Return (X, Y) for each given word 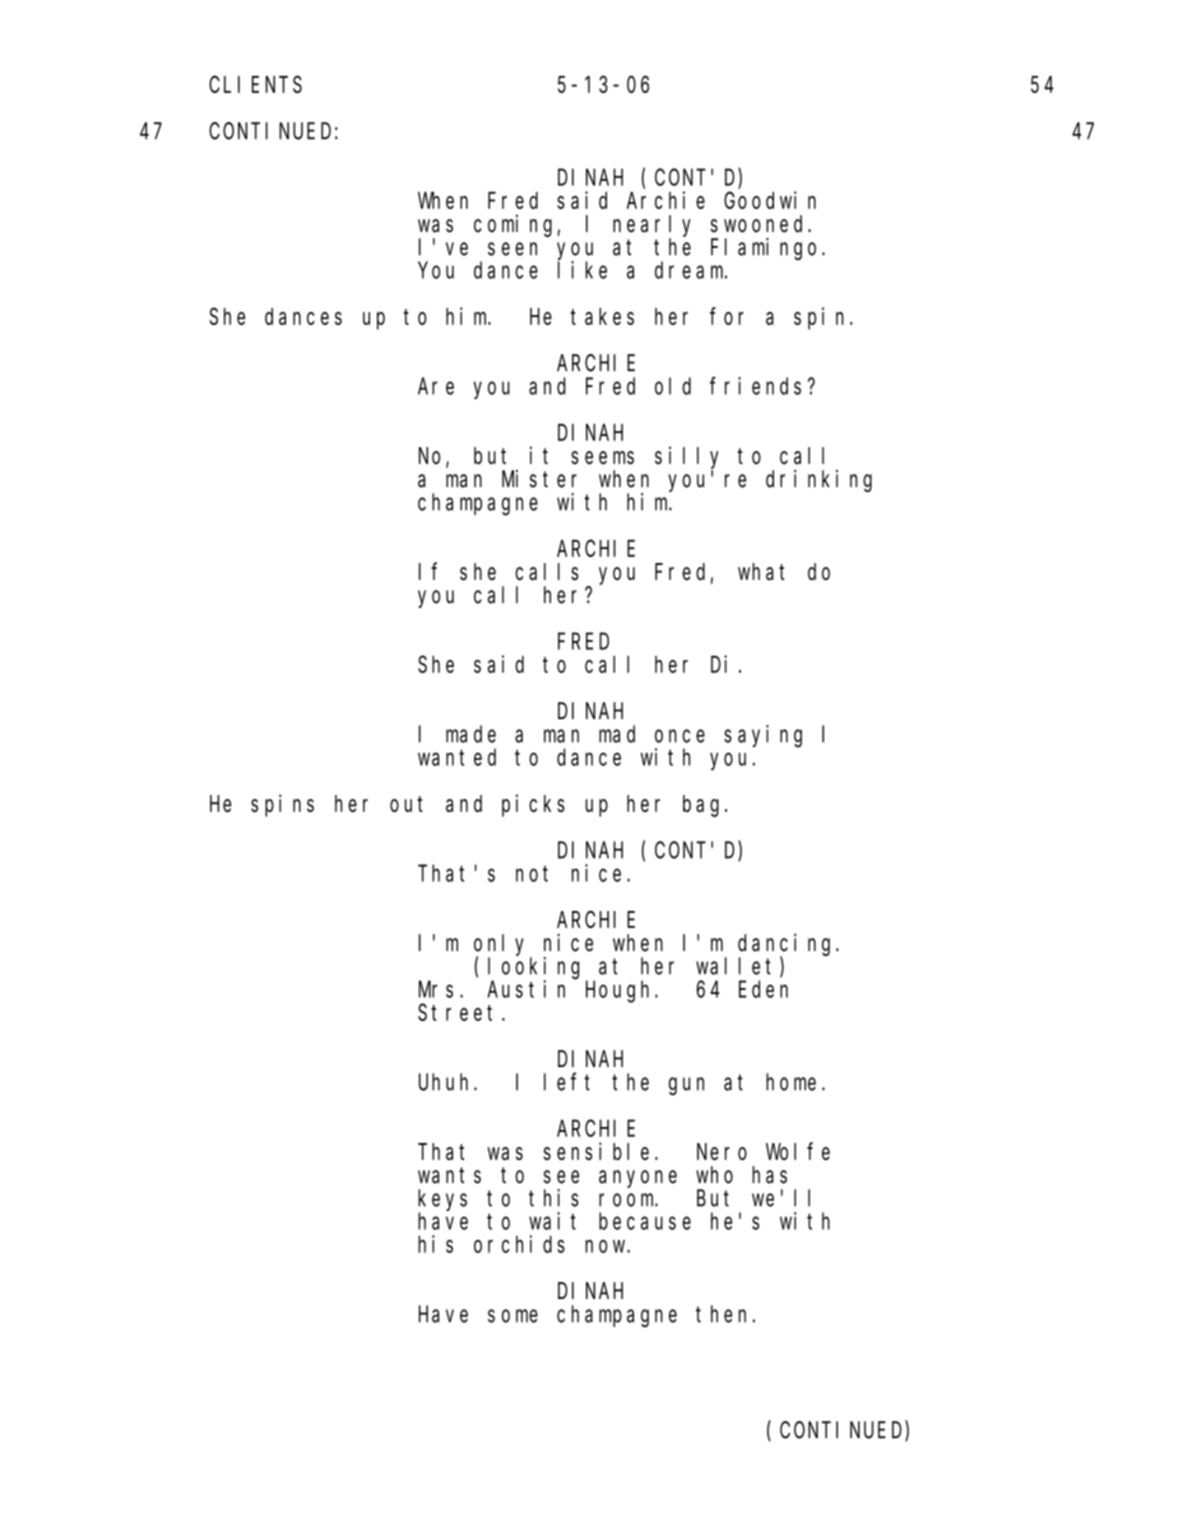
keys (442, 1200)
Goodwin (770, 200)
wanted (457, 757)
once (680, 736)
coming (516, 225)
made (471, 734)
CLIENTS (255, 85)
